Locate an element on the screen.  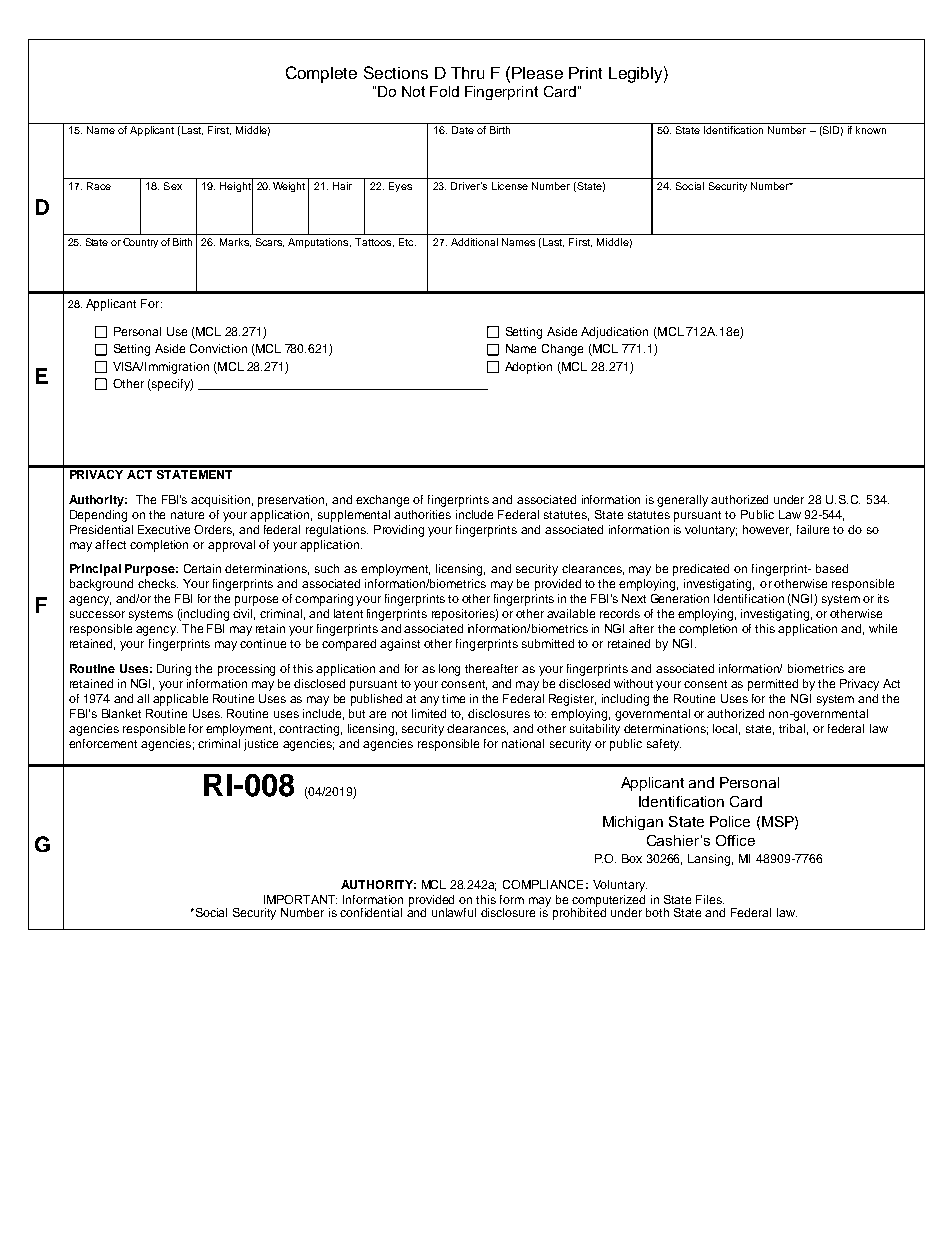
known is located at coordinates (871, 130).
